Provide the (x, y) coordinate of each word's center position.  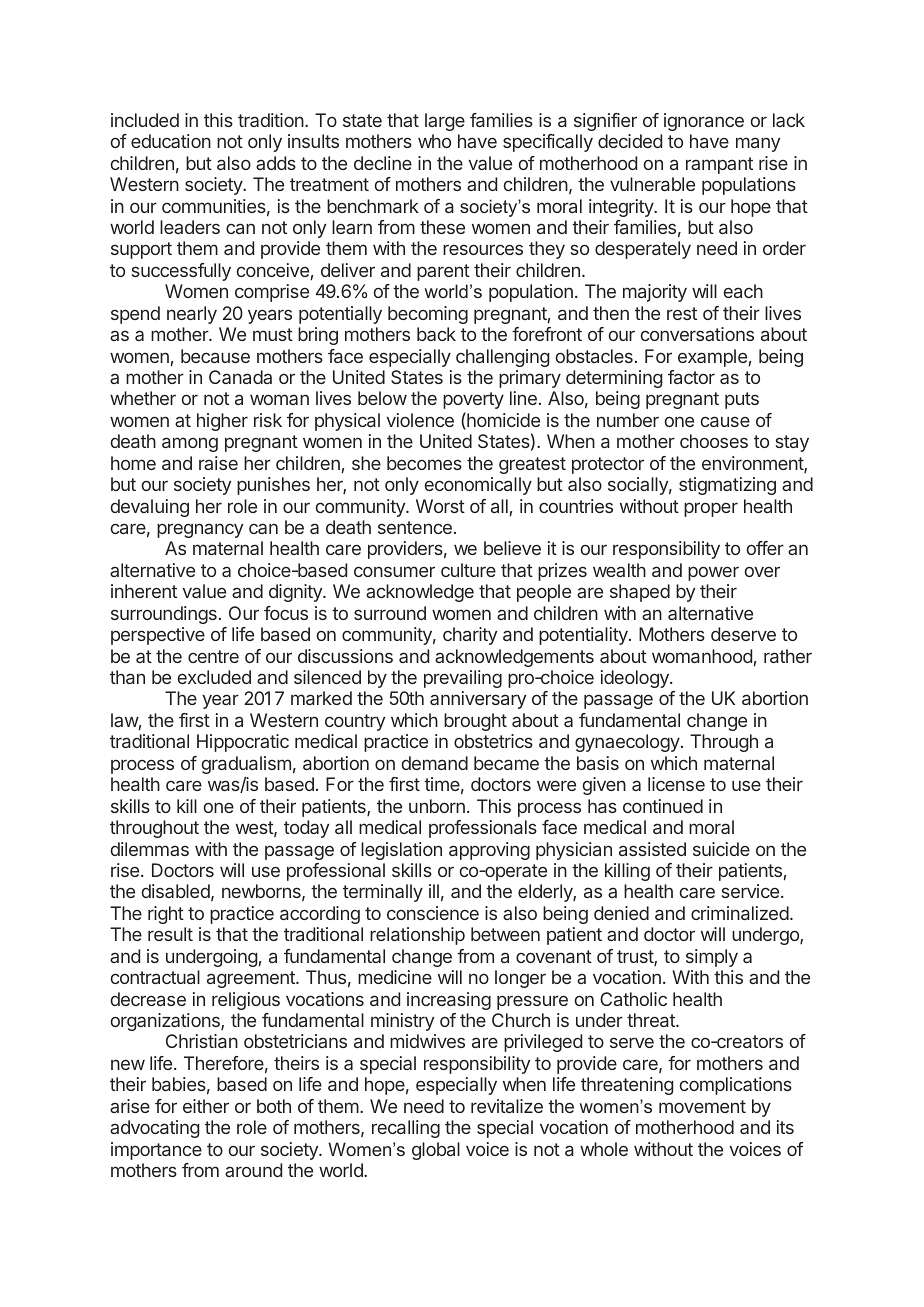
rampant (719, 165)
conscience (433, 913)
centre (213, 656)
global (436, 1151)
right (166, 915)
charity (470, 636)
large (445, 122)
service (750, 891)
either (206, 1106)
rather (788, 656)
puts (742, 400)
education (171, 141)
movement (702, 1106)
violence (420, 420)
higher (222, 422)
